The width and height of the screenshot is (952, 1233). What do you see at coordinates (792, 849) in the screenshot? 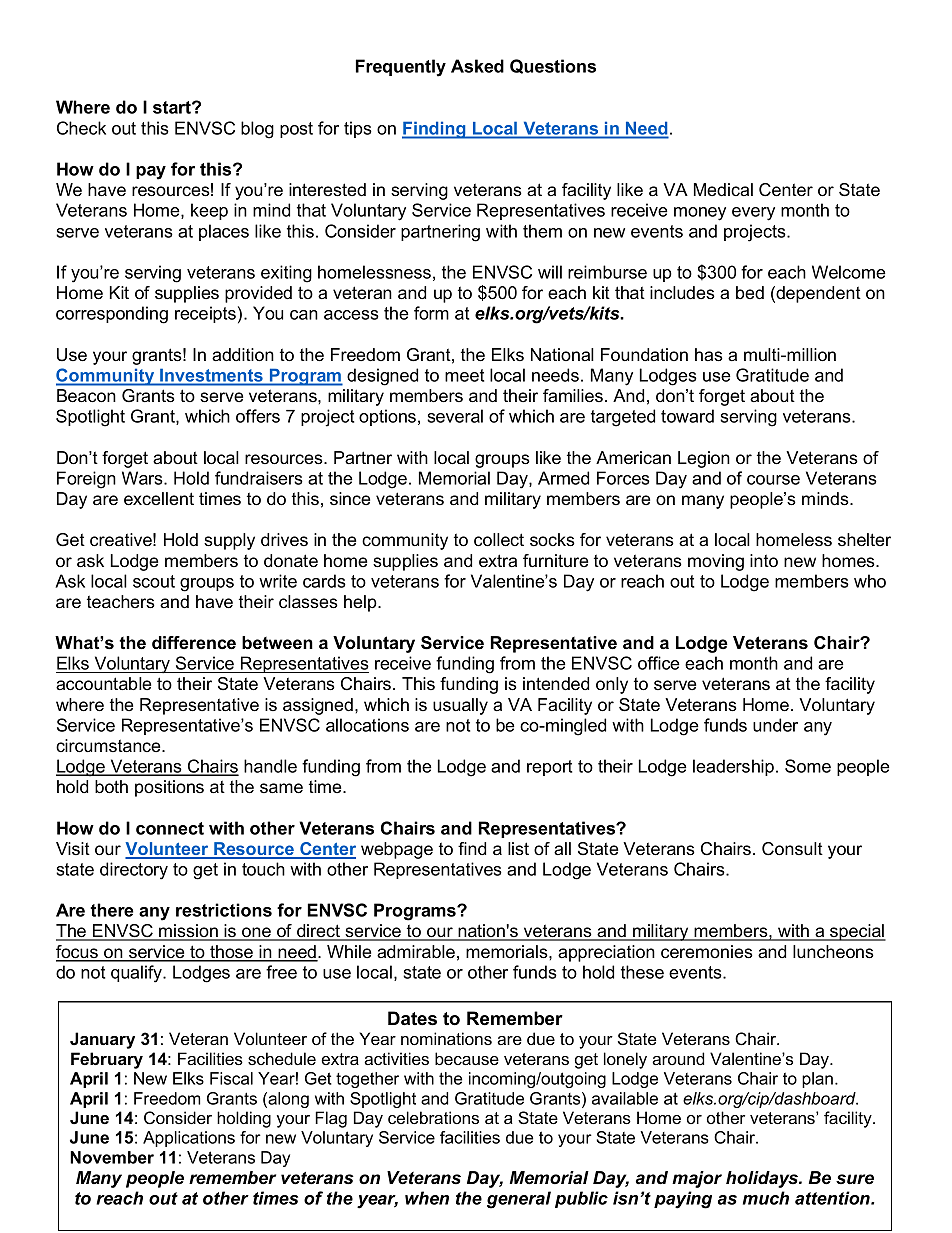
I see `Consult` at bounding box center [792, 849].
